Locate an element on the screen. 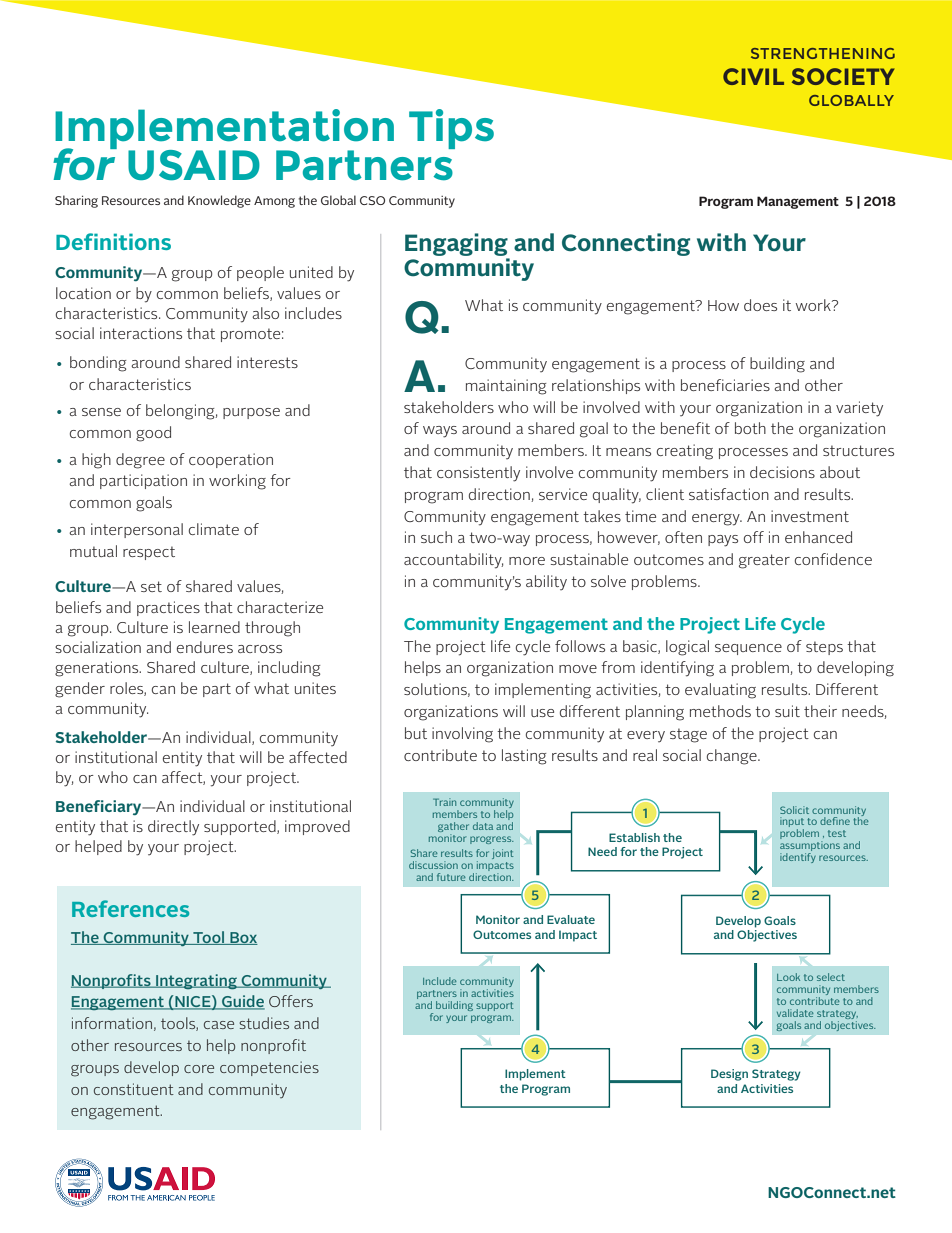 The height and width of the screenshot is (1233, 952). Design is located at coordinates (729, 1075).
